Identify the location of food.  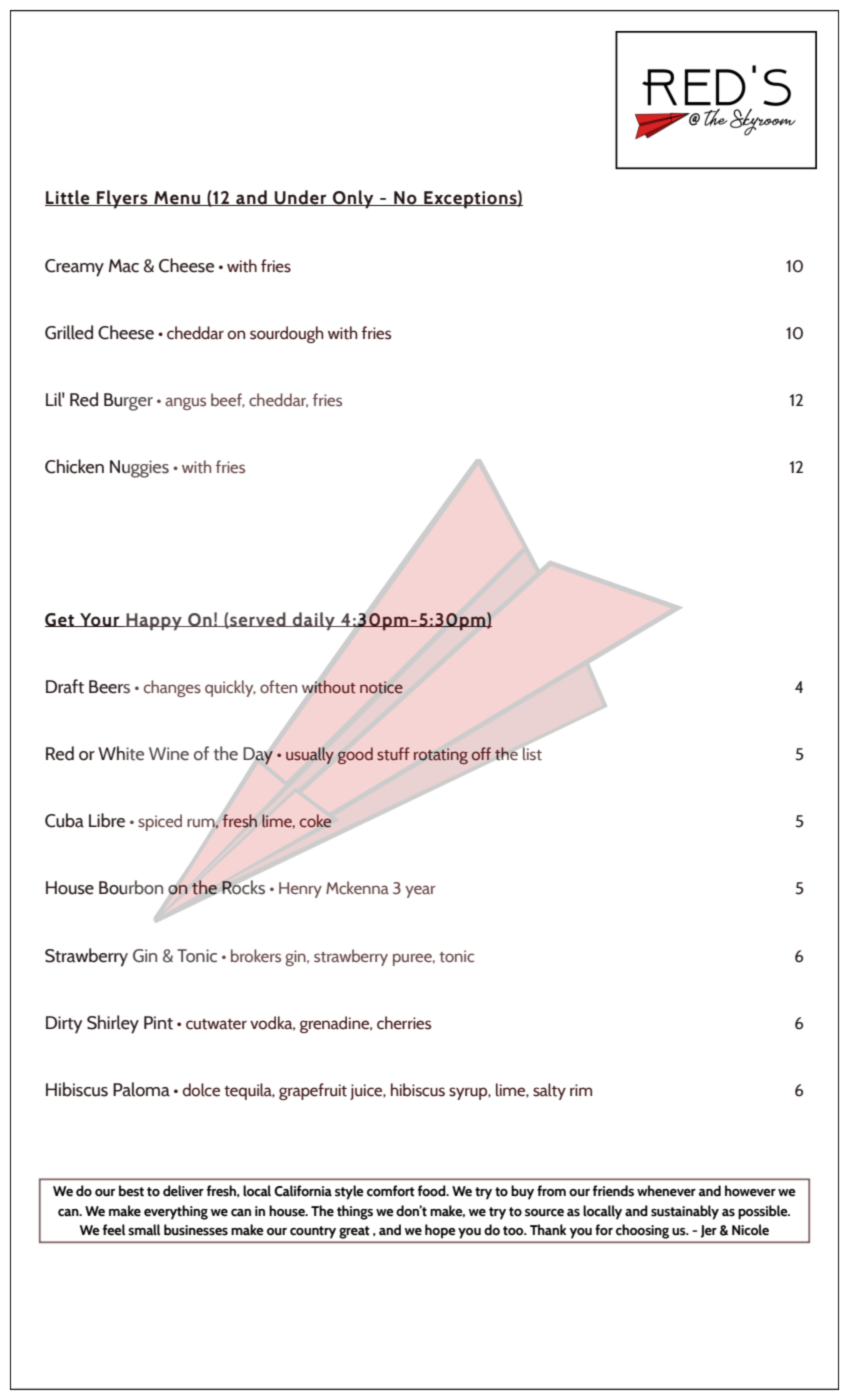
(433, 1191).
